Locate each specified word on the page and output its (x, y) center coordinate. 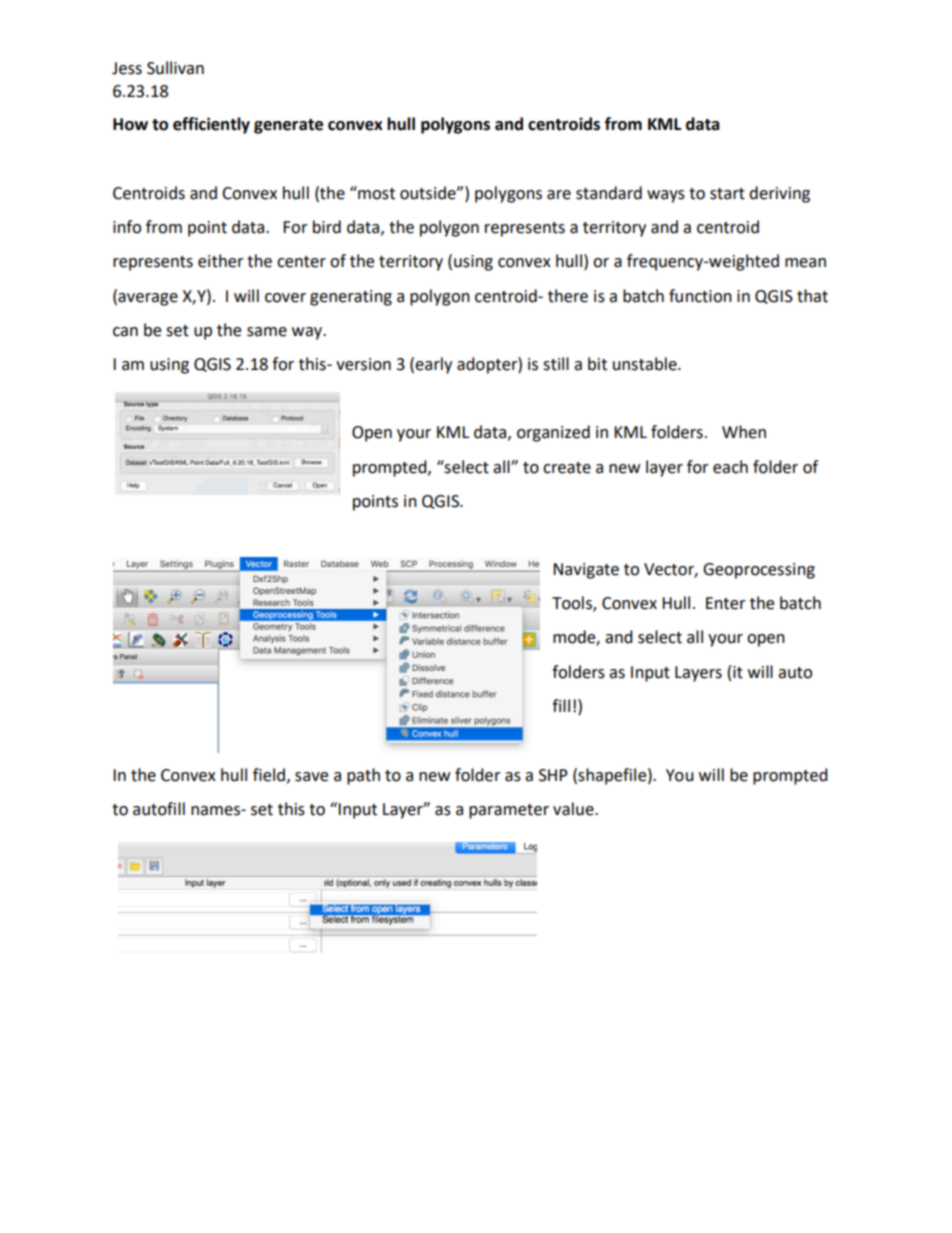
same (267, 332)
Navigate (586, 571)
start (727, 194)
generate (288, 126)
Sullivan (175, 68)
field (270, 775)
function (700, 296)
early (433, 365)
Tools (573, 604)
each (730, 467)
